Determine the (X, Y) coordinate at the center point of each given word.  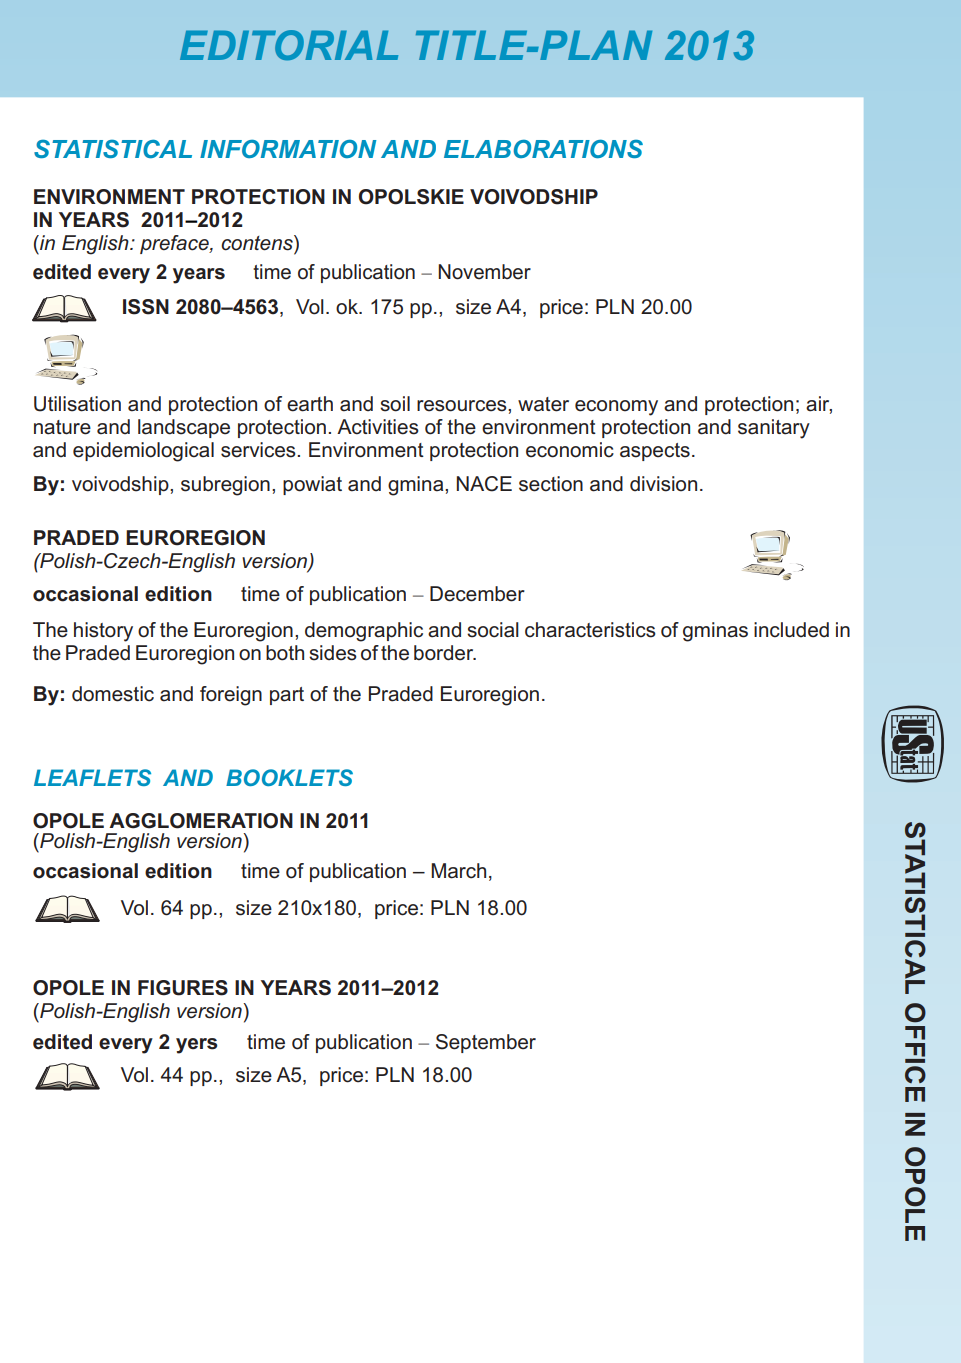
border (445, 653)
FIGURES (183, 988)
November (484, 272)
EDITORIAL (289, 45)
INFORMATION (288, 149)
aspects (655, 452)
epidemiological (143, 452)
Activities (378, 427)
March (458, 871)
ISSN (146, 307)
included (791, 630)
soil (395, 404)
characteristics (590, 630)
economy (616, 408)
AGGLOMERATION (201, 821)
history (103, 632)
